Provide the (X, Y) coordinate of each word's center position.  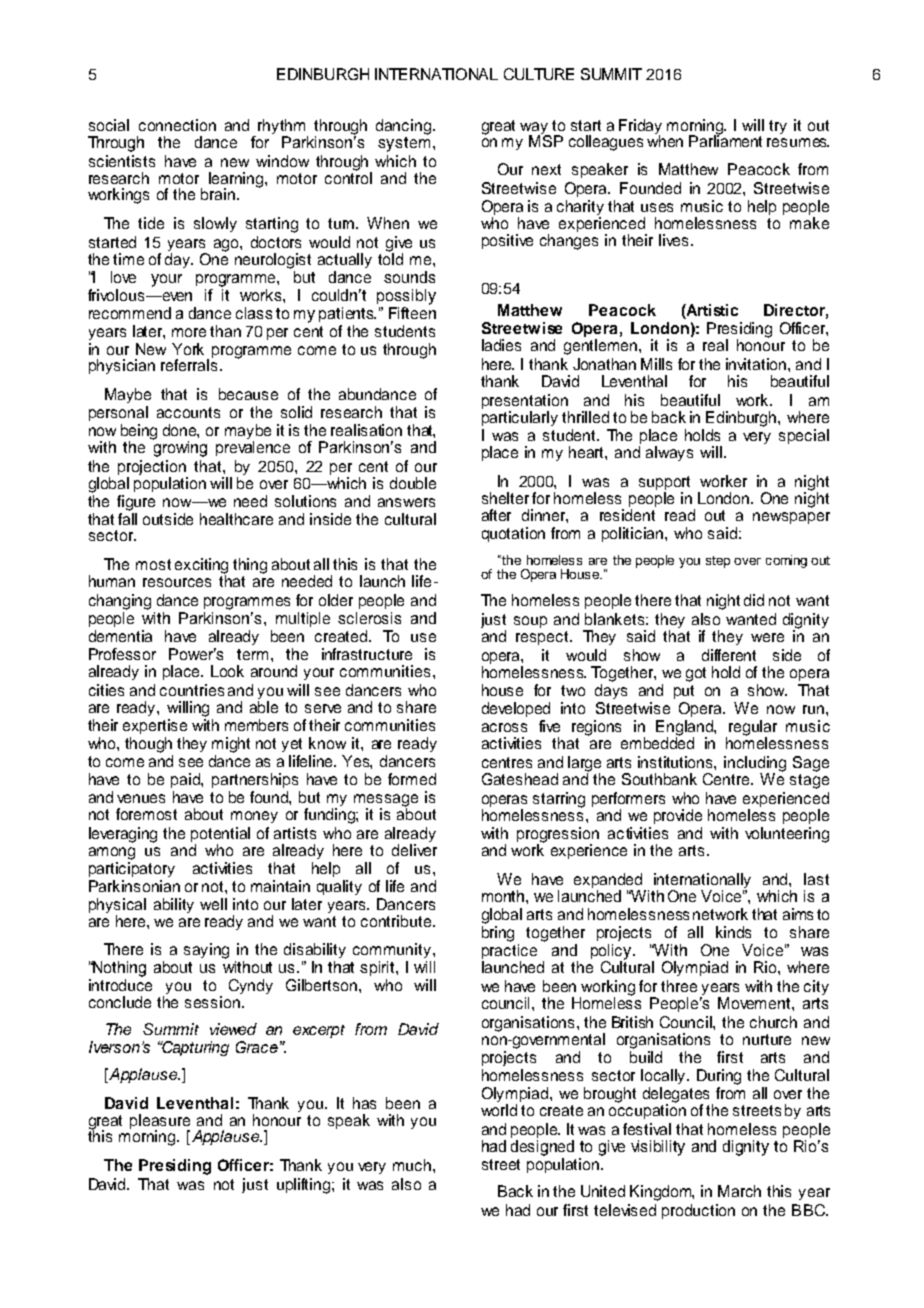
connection (177, 125)
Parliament (725, 140)
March (739, 1191)
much (413, 1165)
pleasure (160, 1123)
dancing (405, 127)
